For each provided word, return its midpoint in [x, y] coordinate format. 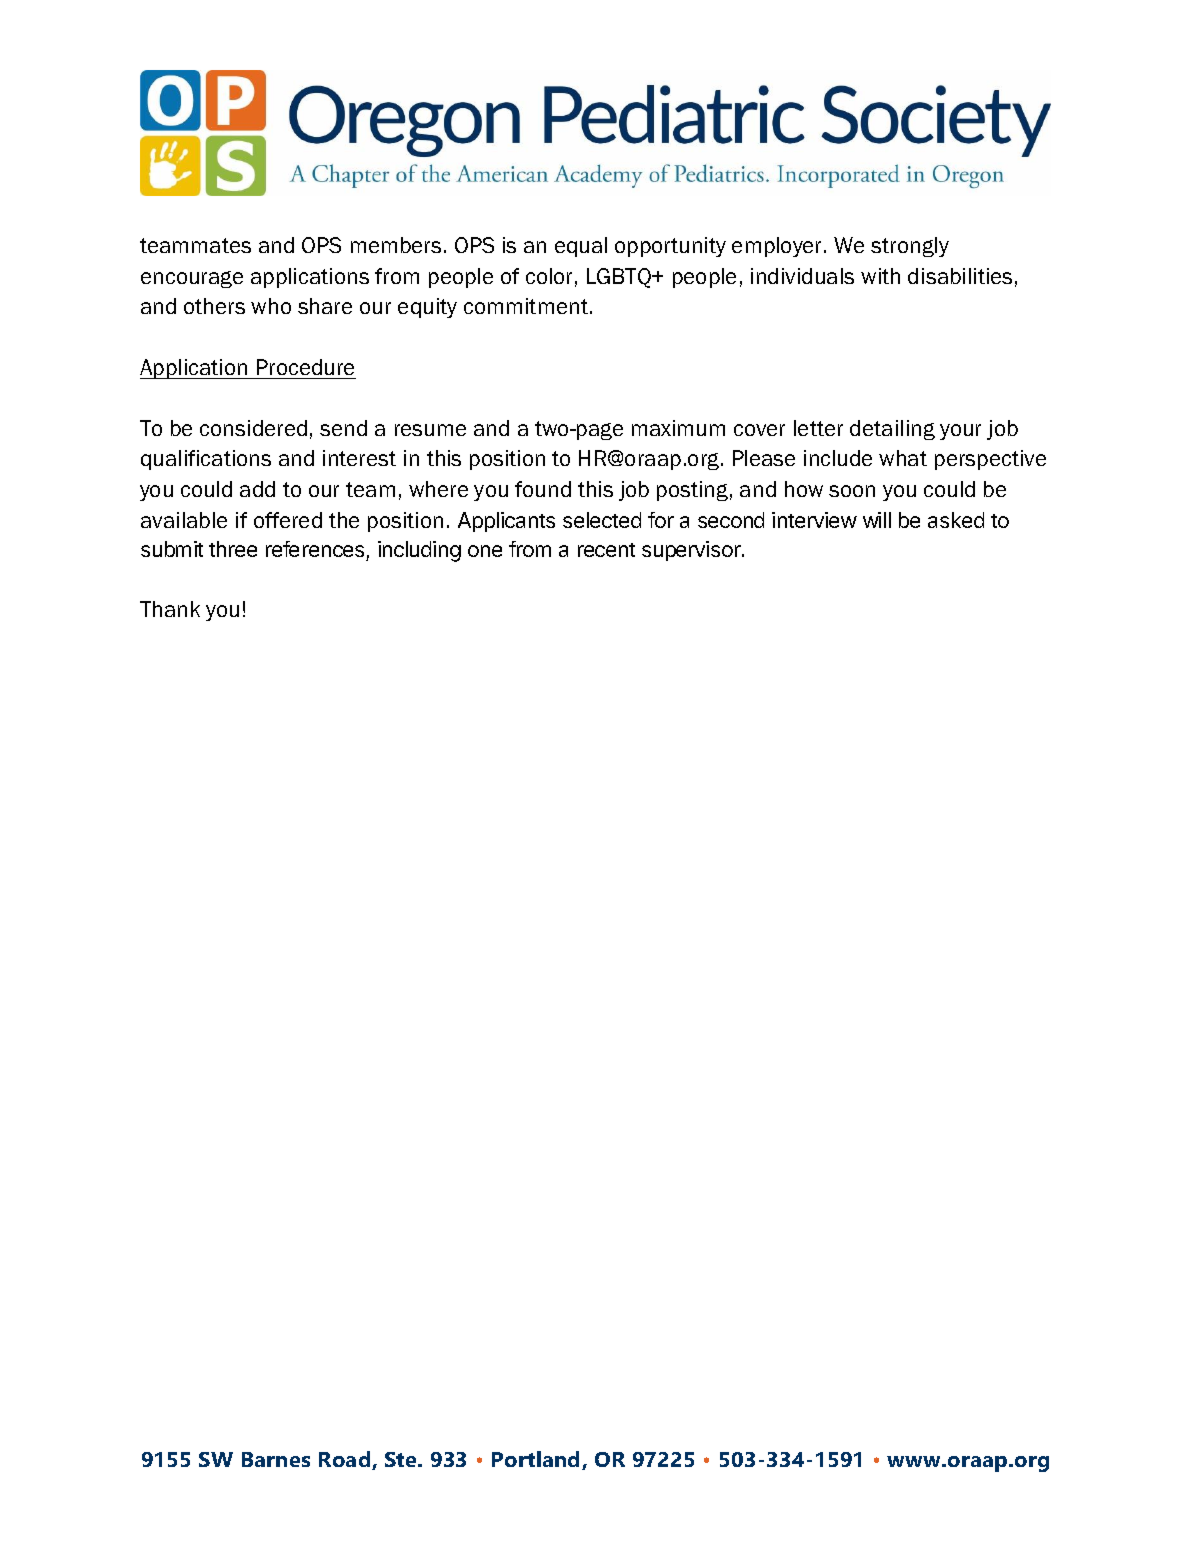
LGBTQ [620, 278]
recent [606, 550]
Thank [170, 609]
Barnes [276, 1459]
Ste [402, 1459]
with [880, 276]
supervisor [692, 551]
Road [346, 1460]
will [877, 520]
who [271, 306]
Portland [537, 1460]
